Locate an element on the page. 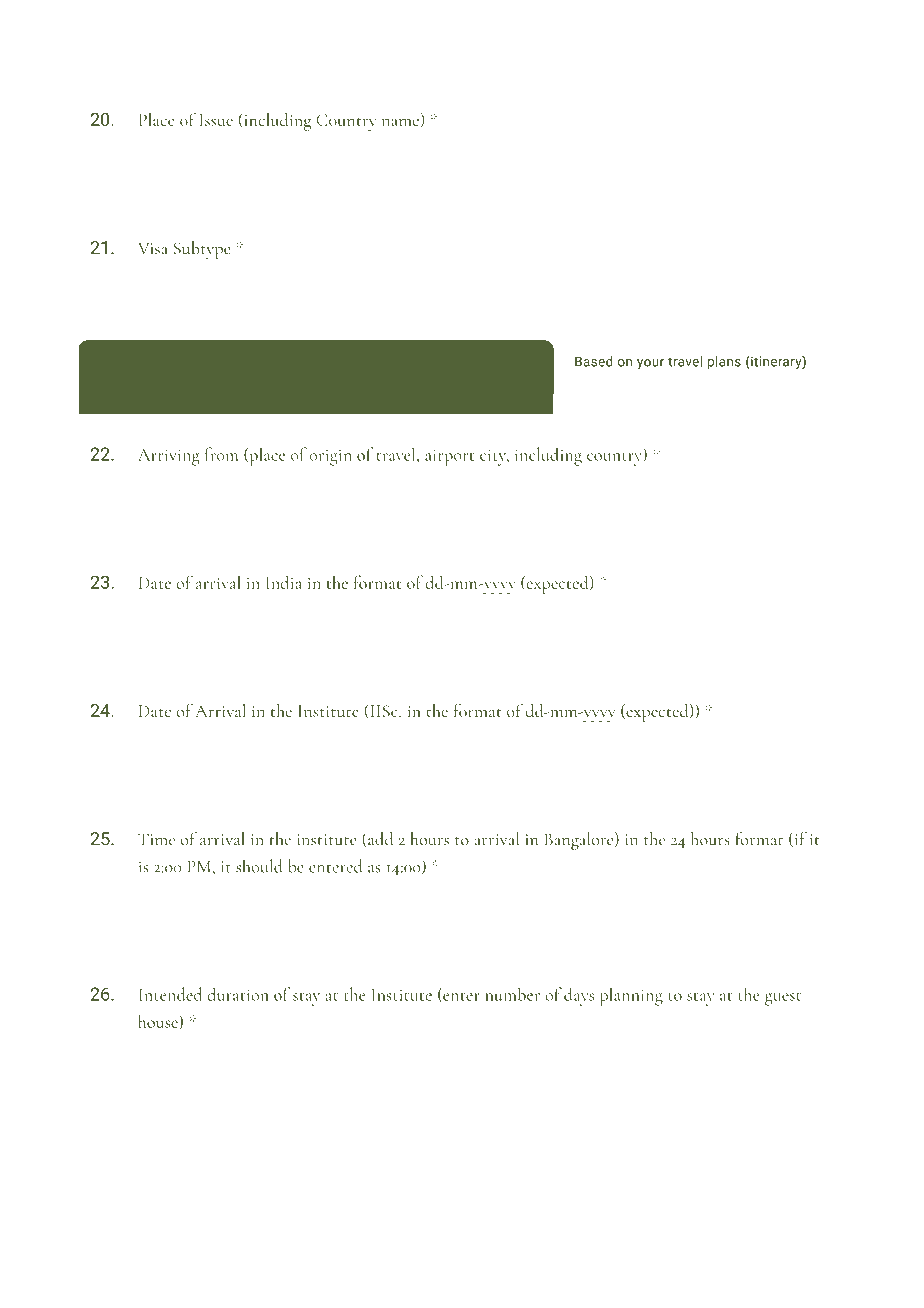  plans is located at coordinates (724, 363).
